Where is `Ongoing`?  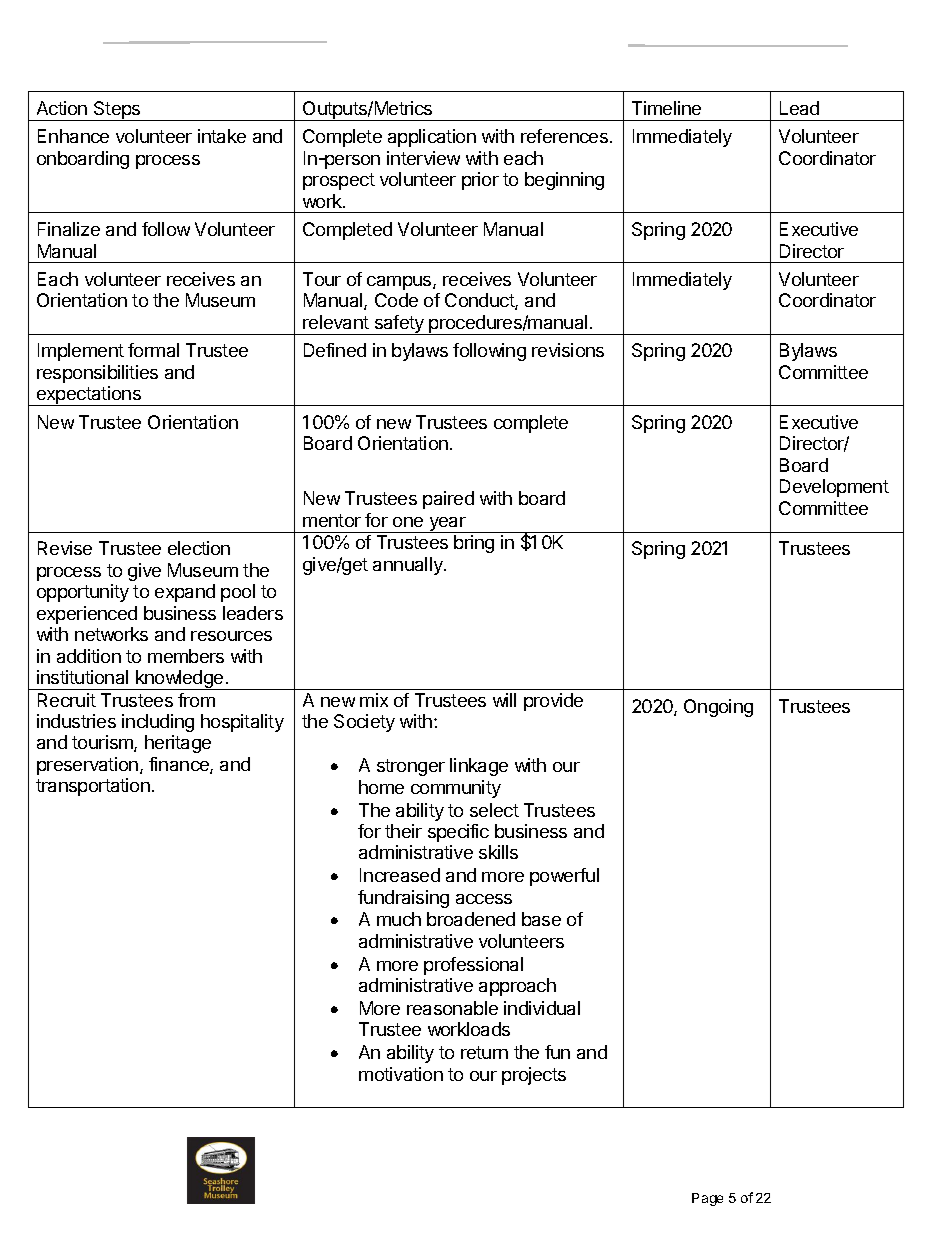 Ongoing is located at coordinates (718, 708).
